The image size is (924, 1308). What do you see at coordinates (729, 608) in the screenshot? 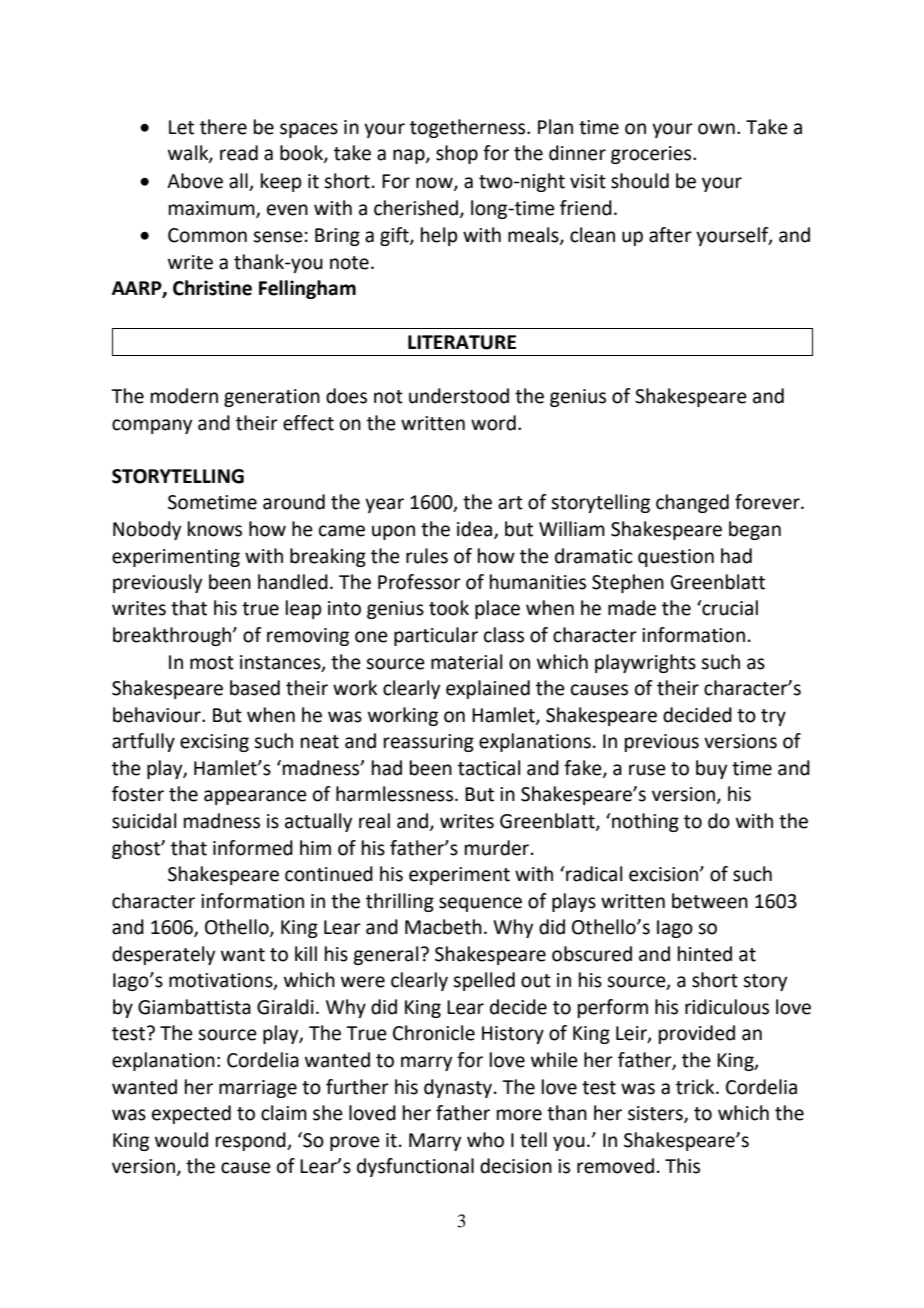
I see `crucial` at bounding box center [729, 608].
